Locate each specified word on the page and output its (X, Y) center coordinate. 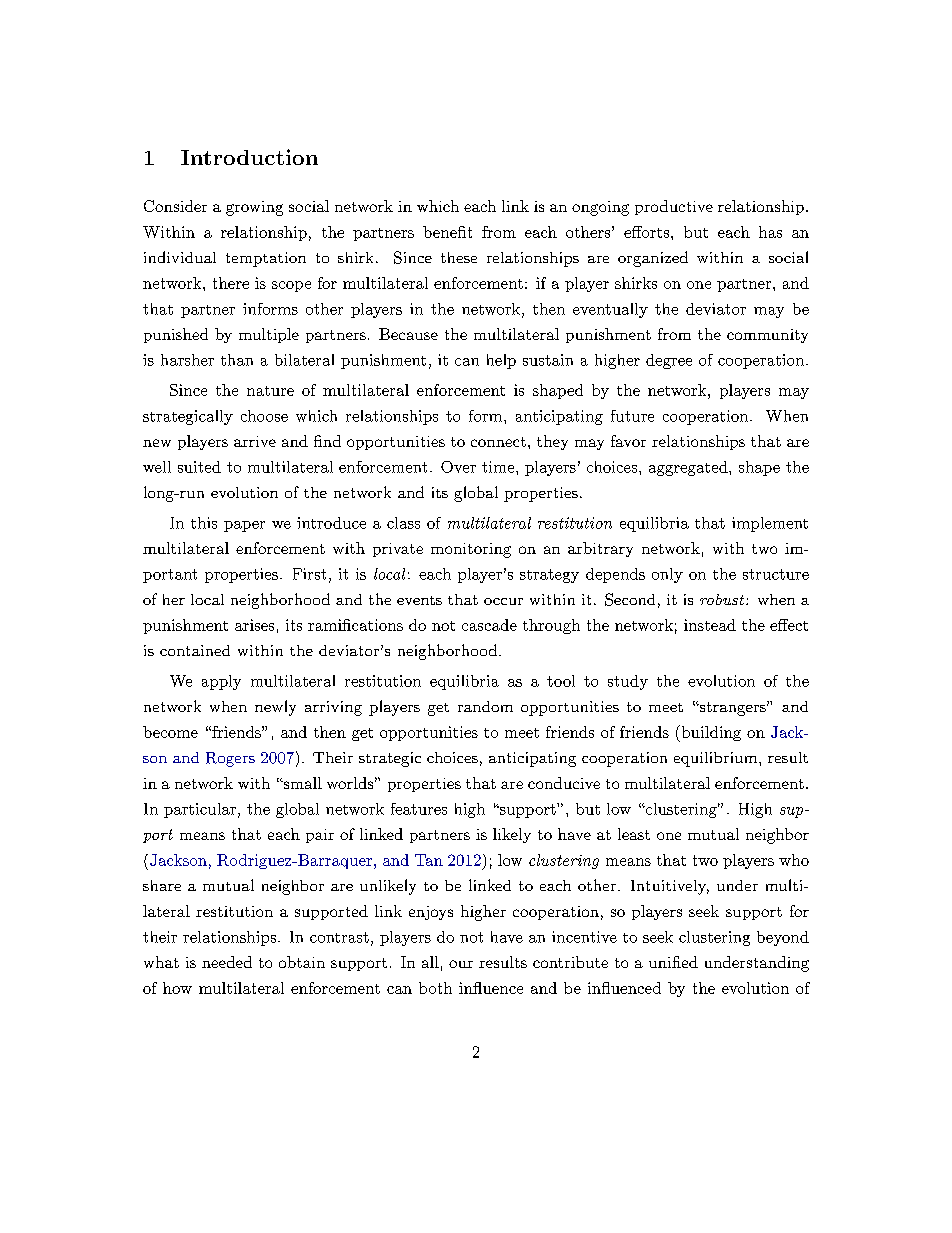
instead (710, 625)
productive (674, 207)
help (501, 361)
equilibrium (715, 759)
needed (227, 962)
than (237, 360)
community (767, 336)
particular (200, 810)
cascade (489, 625)
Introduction (249, 157)
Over (458, 467)
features (419, 809)
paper (244, 526)
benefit (447, 232)
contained (195, 650)
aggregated (689, 468)
